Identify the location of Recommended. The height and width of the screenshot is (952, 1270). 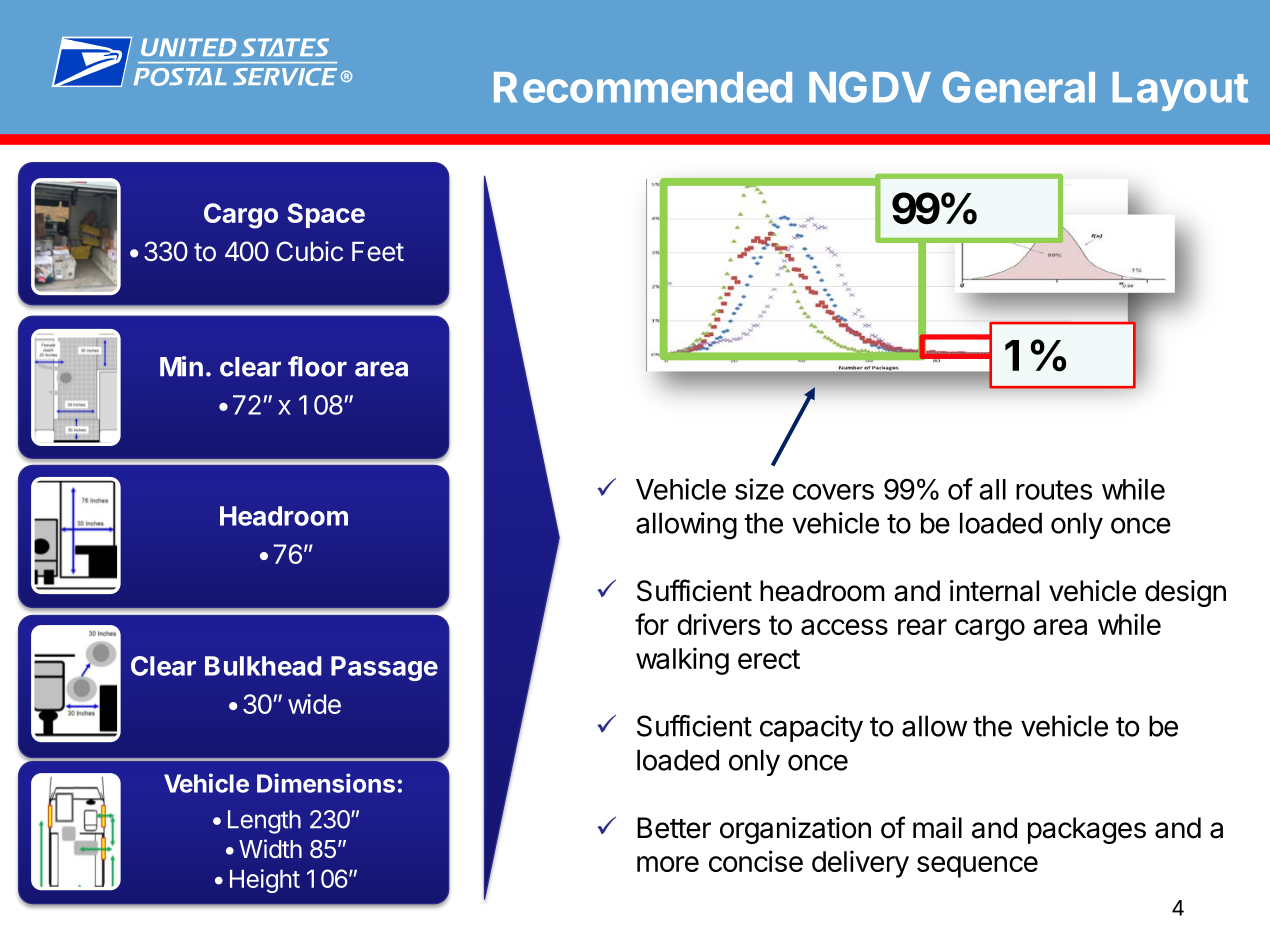
(643, 87).
